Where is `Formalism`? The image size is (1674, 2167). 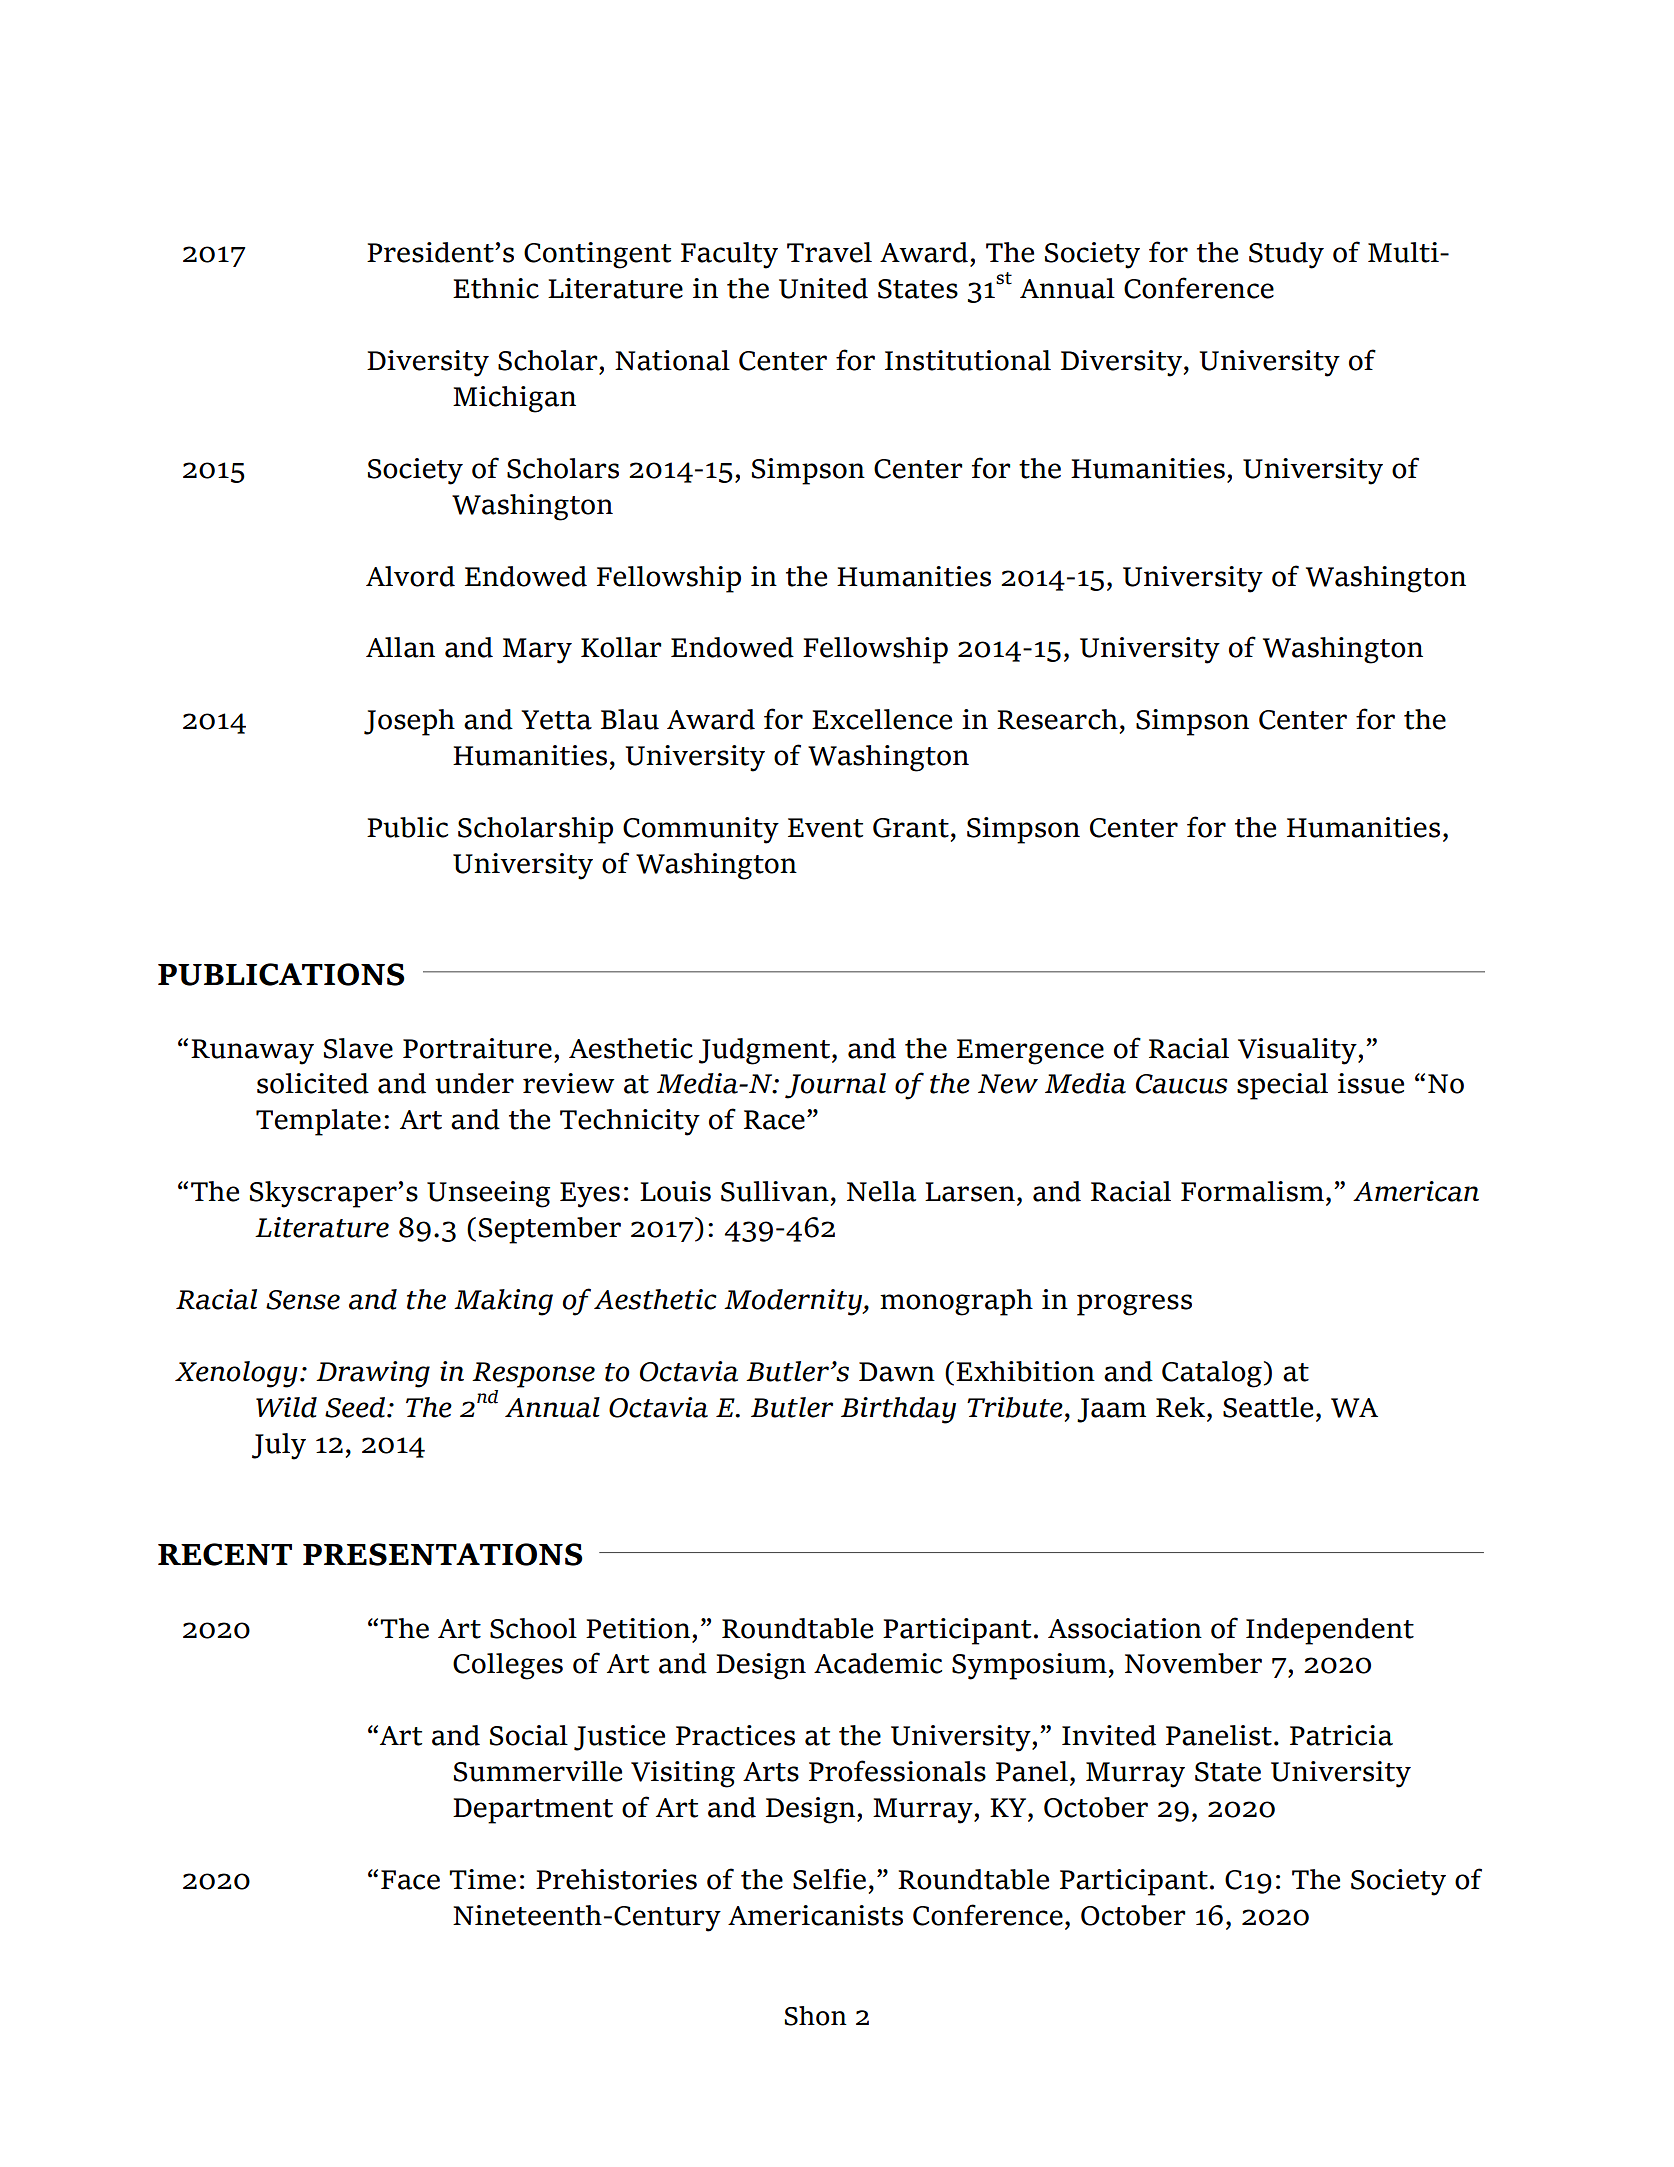
Formalism is located at coordinates (1252, 1191).
